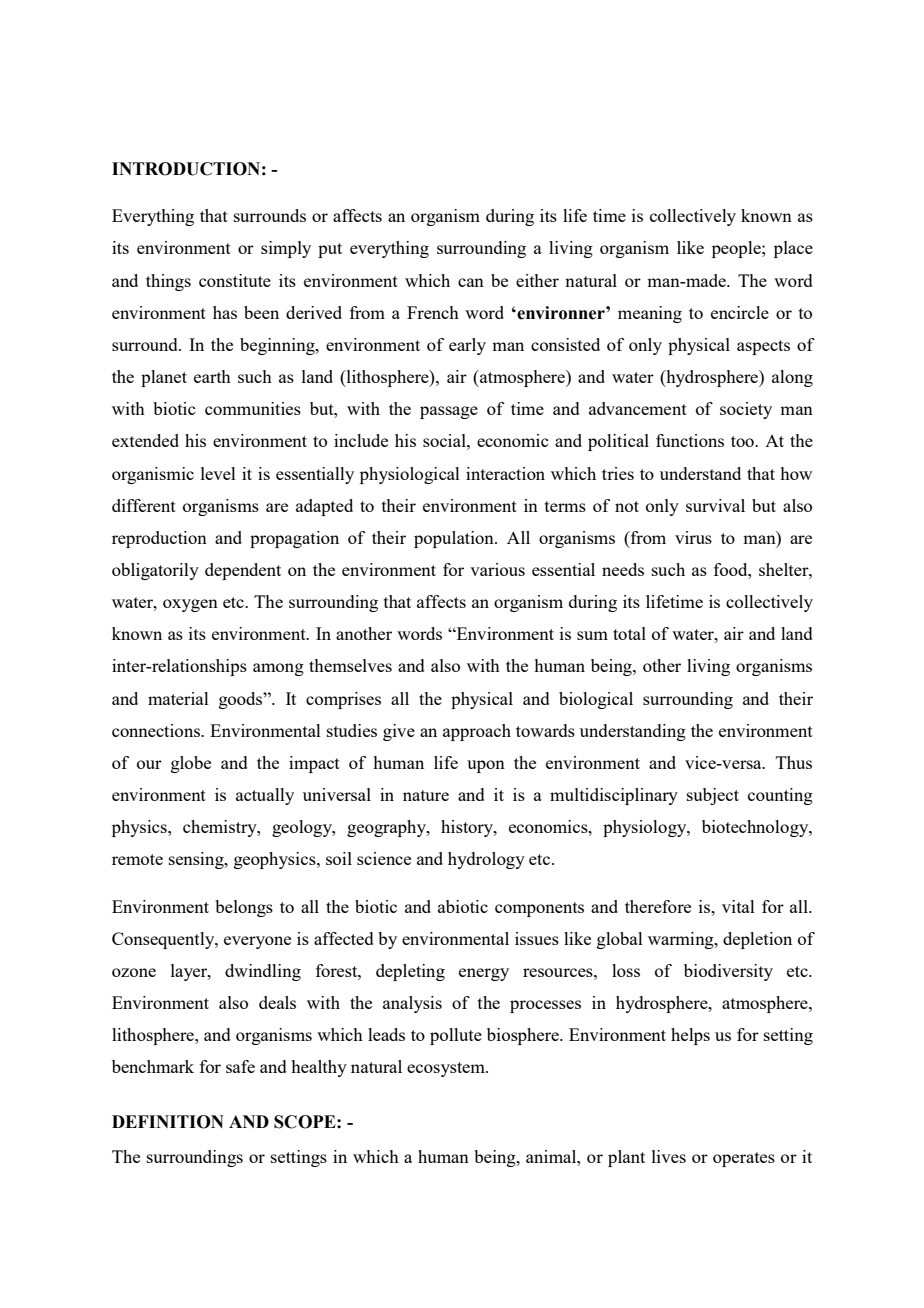  I want to click on approach, so click(477, 732).
